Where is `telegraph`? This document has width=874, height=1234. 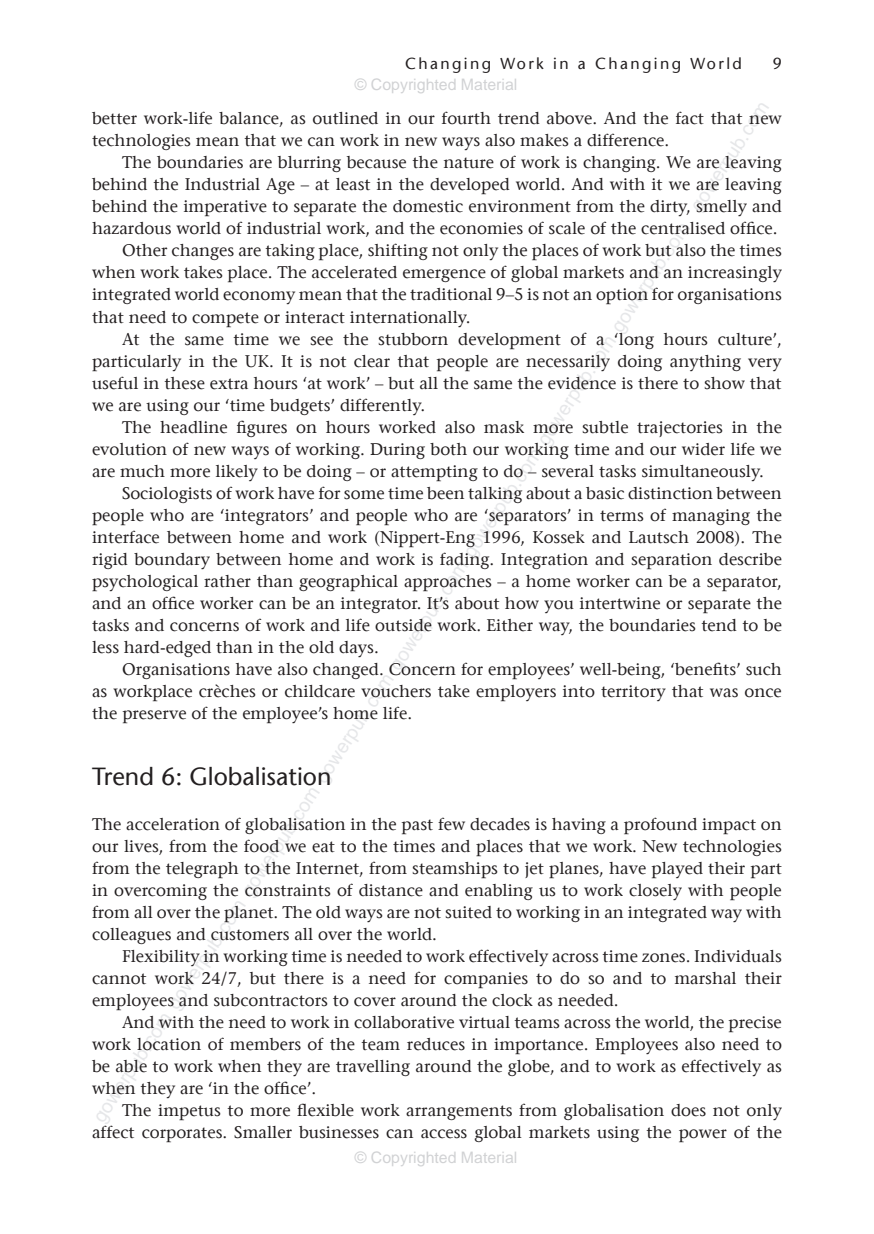 telegraph is located at coordinates (202, 870).
